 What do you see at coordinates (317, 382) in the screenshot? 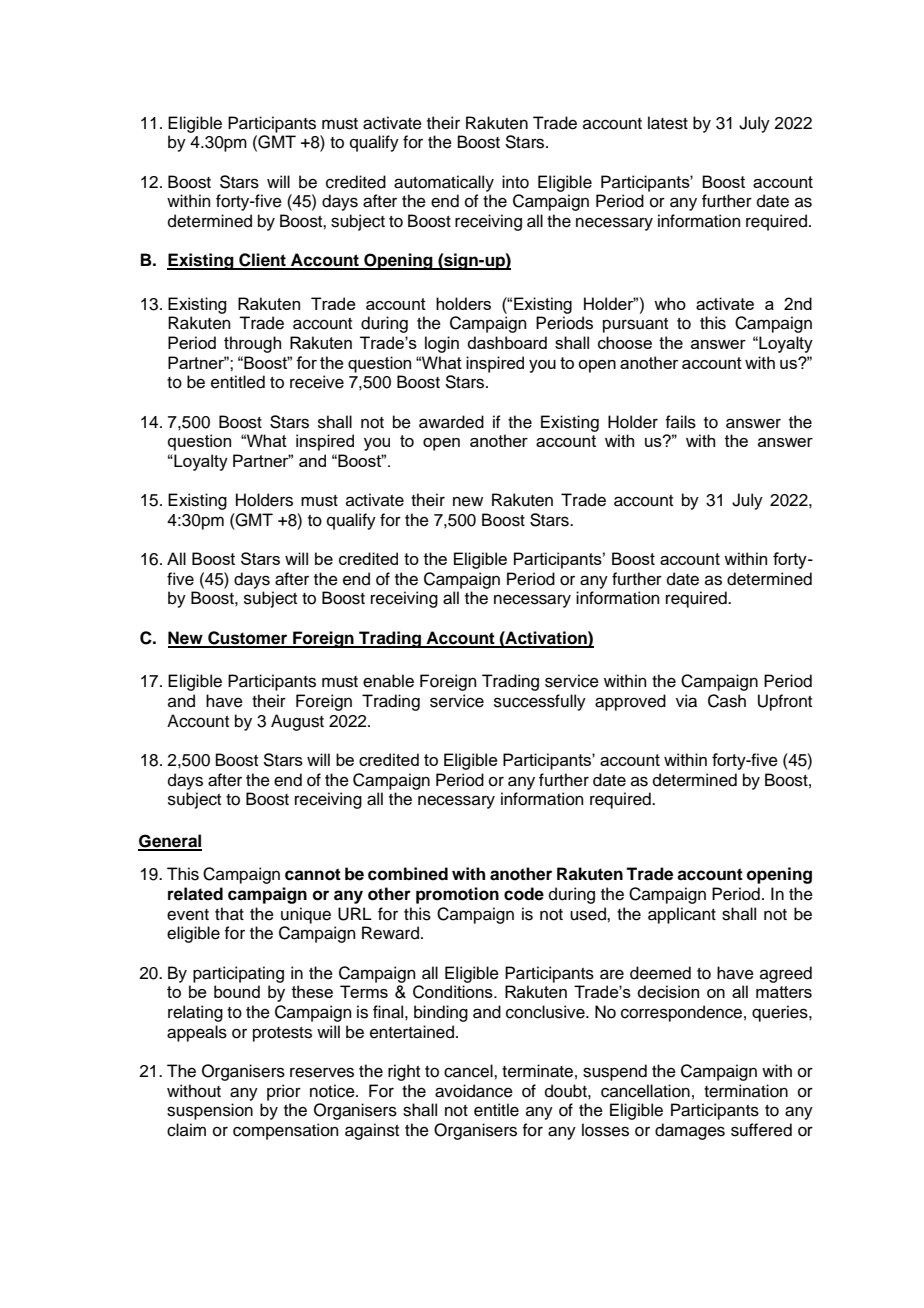
I see `receive` at bounding box center [317, 382].
